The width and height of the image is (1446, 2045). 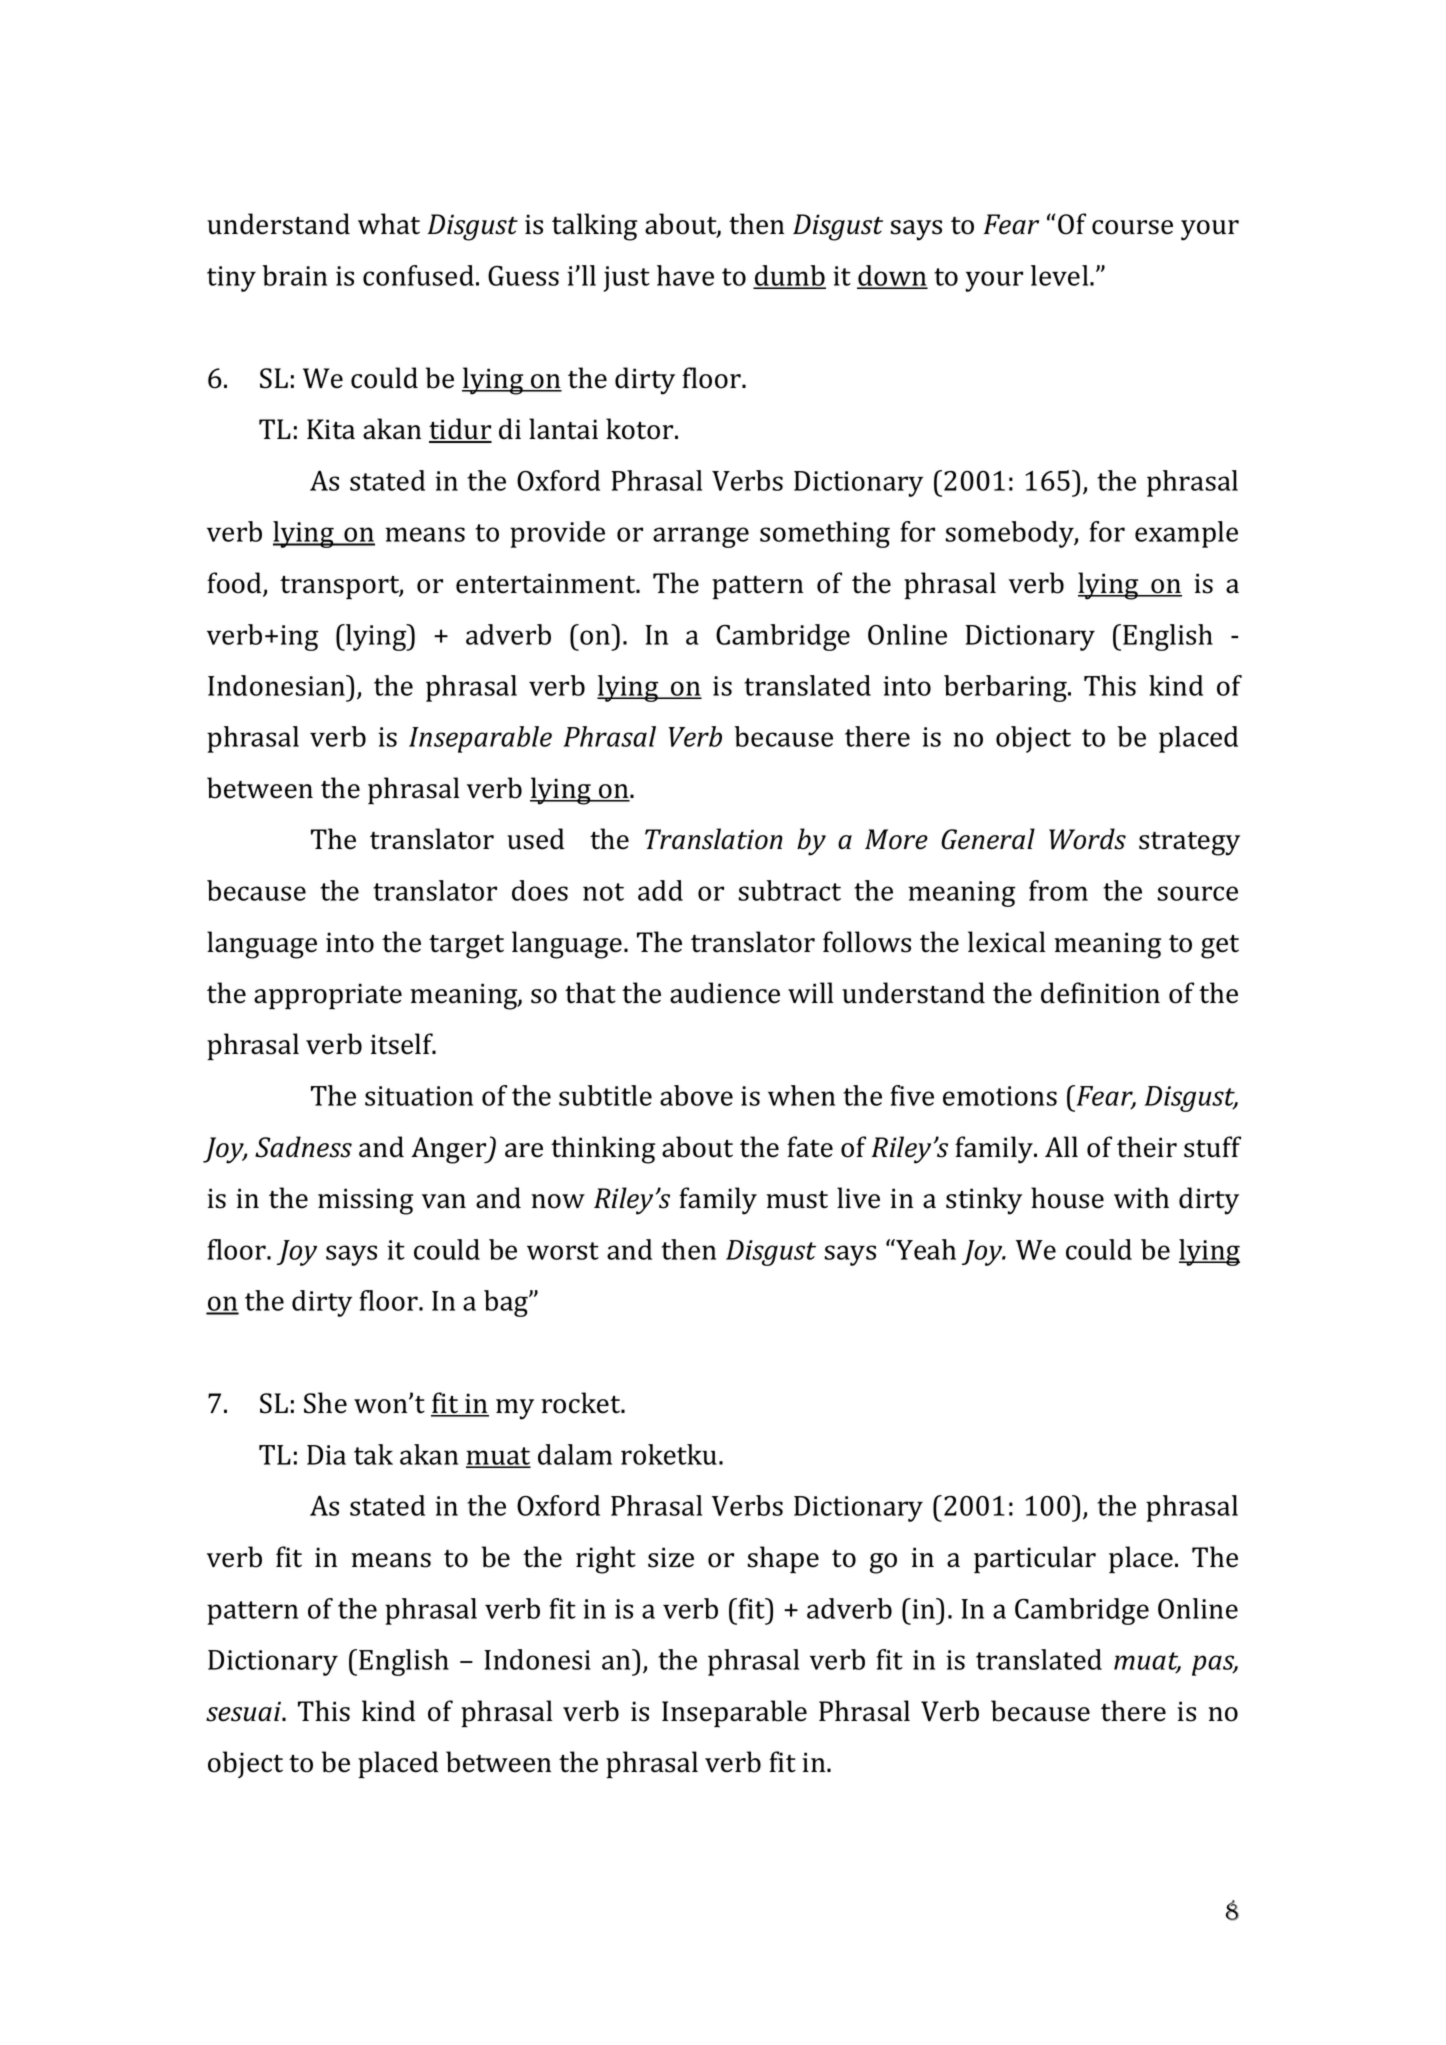 What do you see at coordinates (1067, 1198) in the image?
I see `house` at bounding box center [1067, 1198].
